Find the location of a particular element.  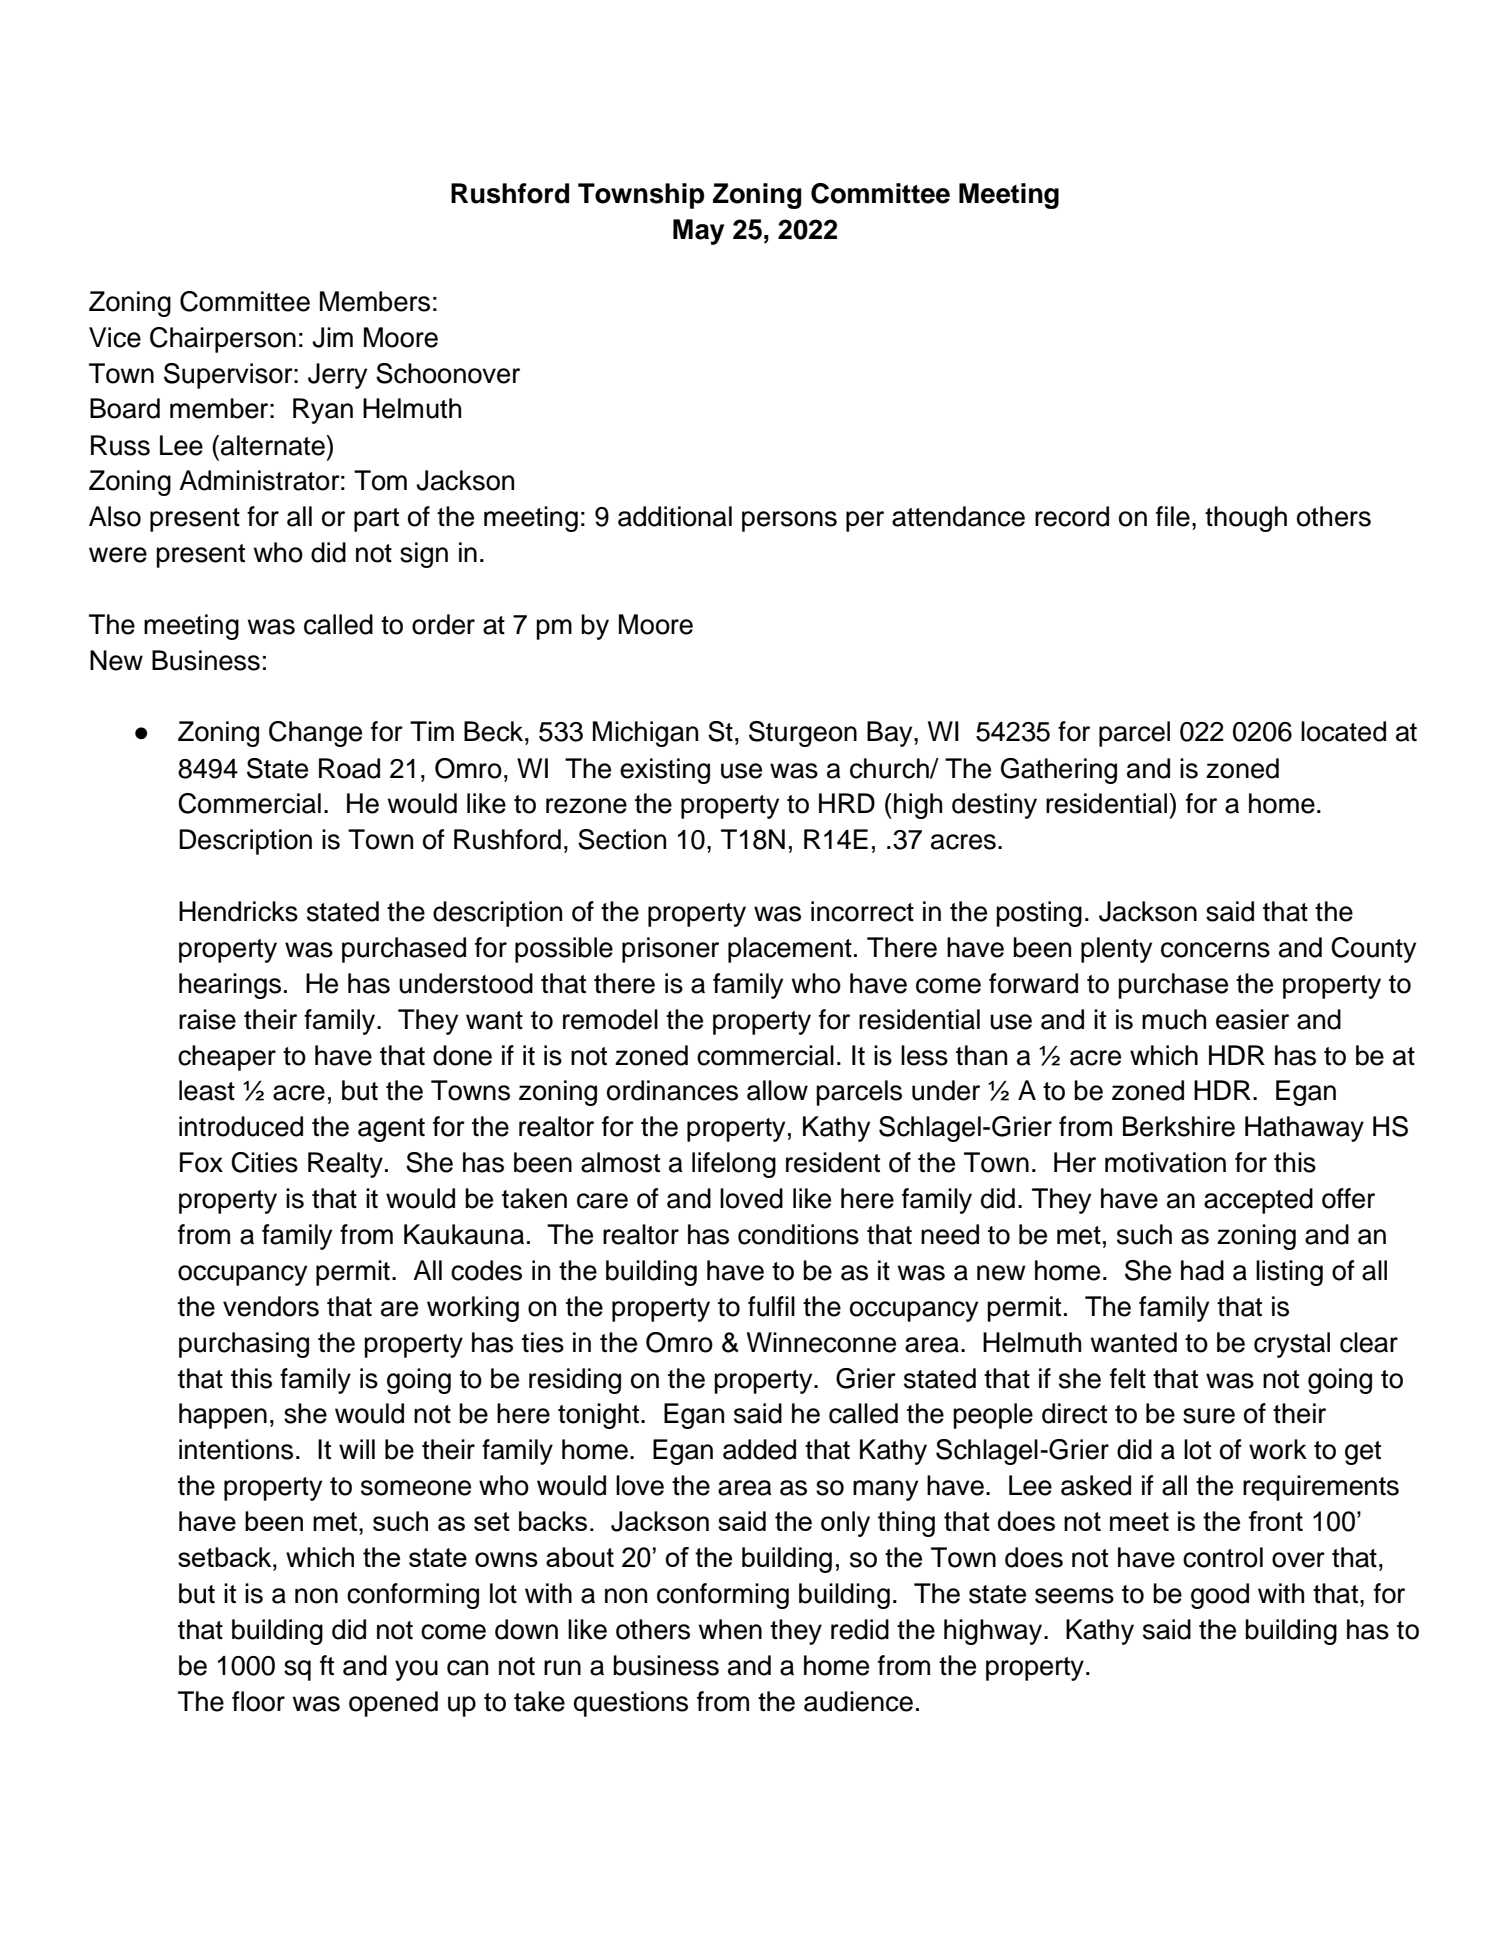

floor is located at coordinates (258, 1701).
